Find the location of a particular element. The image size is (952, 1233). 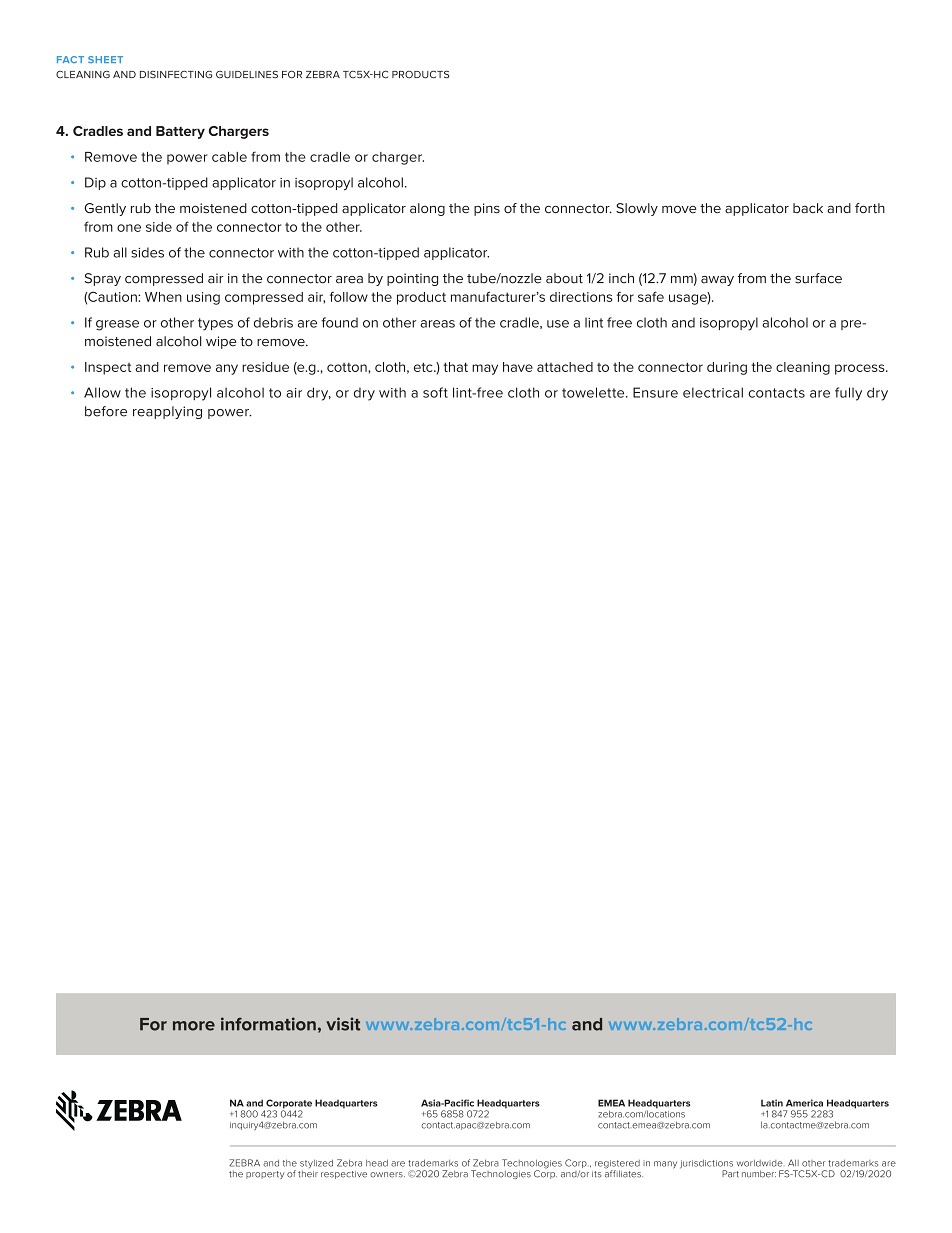

soft is located at coordinates (435, 392).
